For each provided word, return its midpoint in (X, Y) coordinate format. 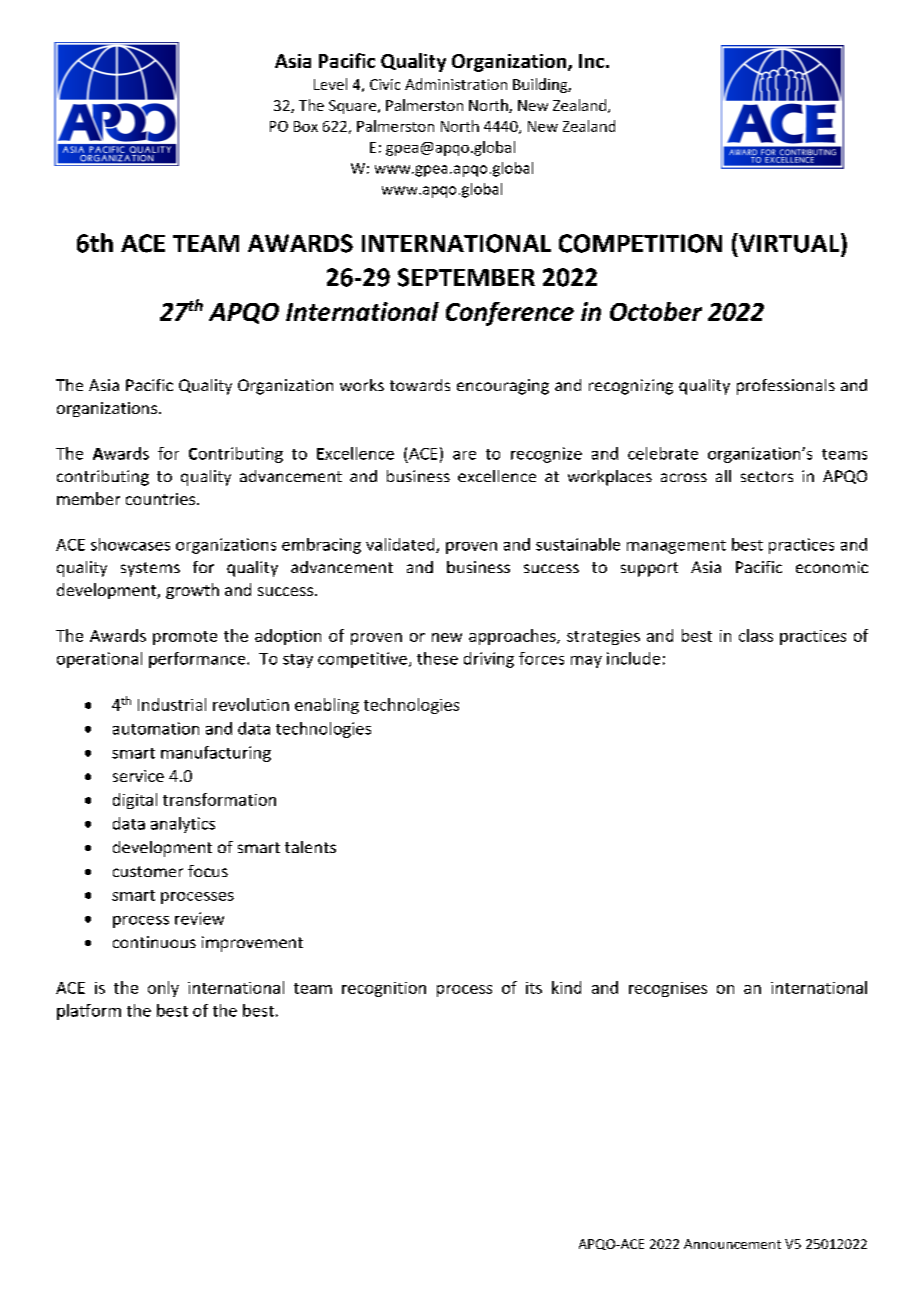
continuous (154, 942)
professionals (786, 387)
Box (306, 126)
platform (89, 1012)
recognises (668, 989)
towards (420, 385)
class (756, 635)
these (437, 658)
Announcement (732, 1244)
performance (198, 660)
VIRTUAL (789, 243)
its (534, 988)
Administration (456, 84)
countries (160, 499)
